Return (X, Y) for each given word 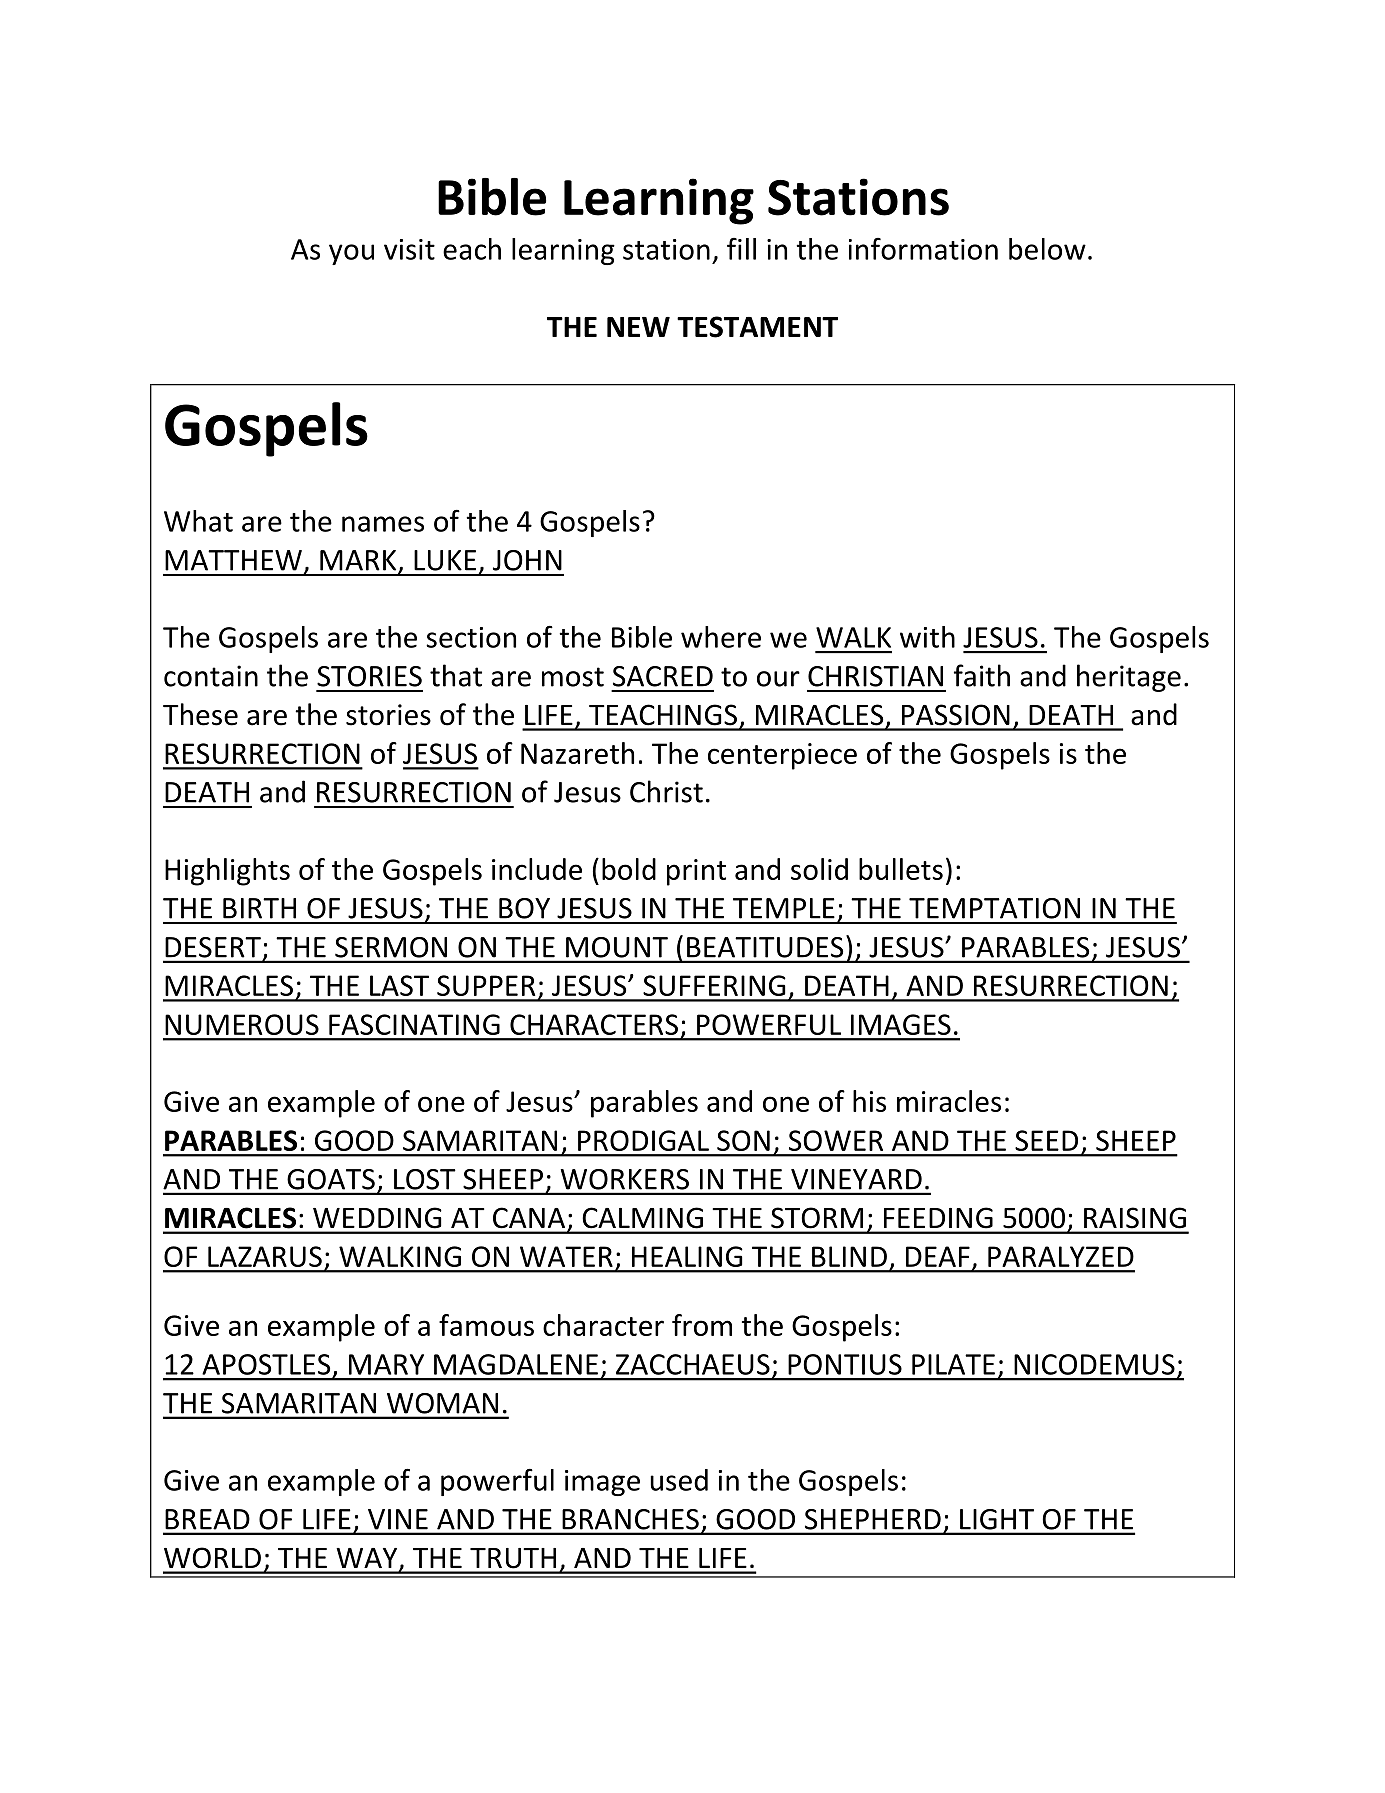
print (696, 872)
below (1047, 249)
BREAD (207, 1519)
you (351, 254)
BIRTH (259, 908)
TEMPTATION (994, 908)
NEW (638, 327)
